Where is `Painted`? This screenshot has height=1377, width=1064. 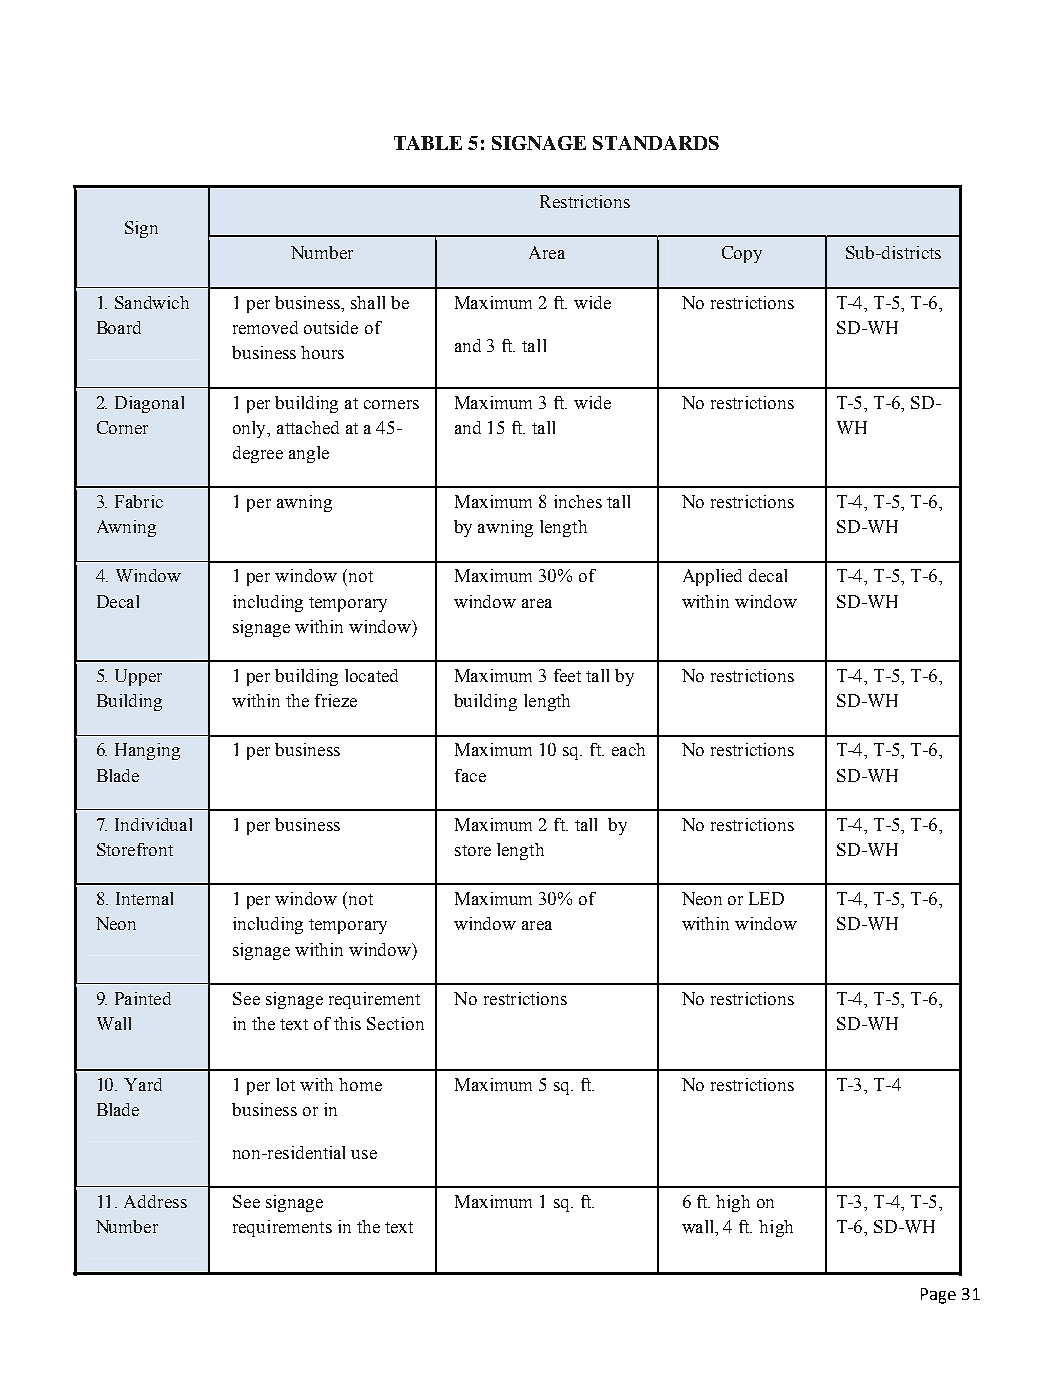 Painted is located at coordinates (143, 998).
